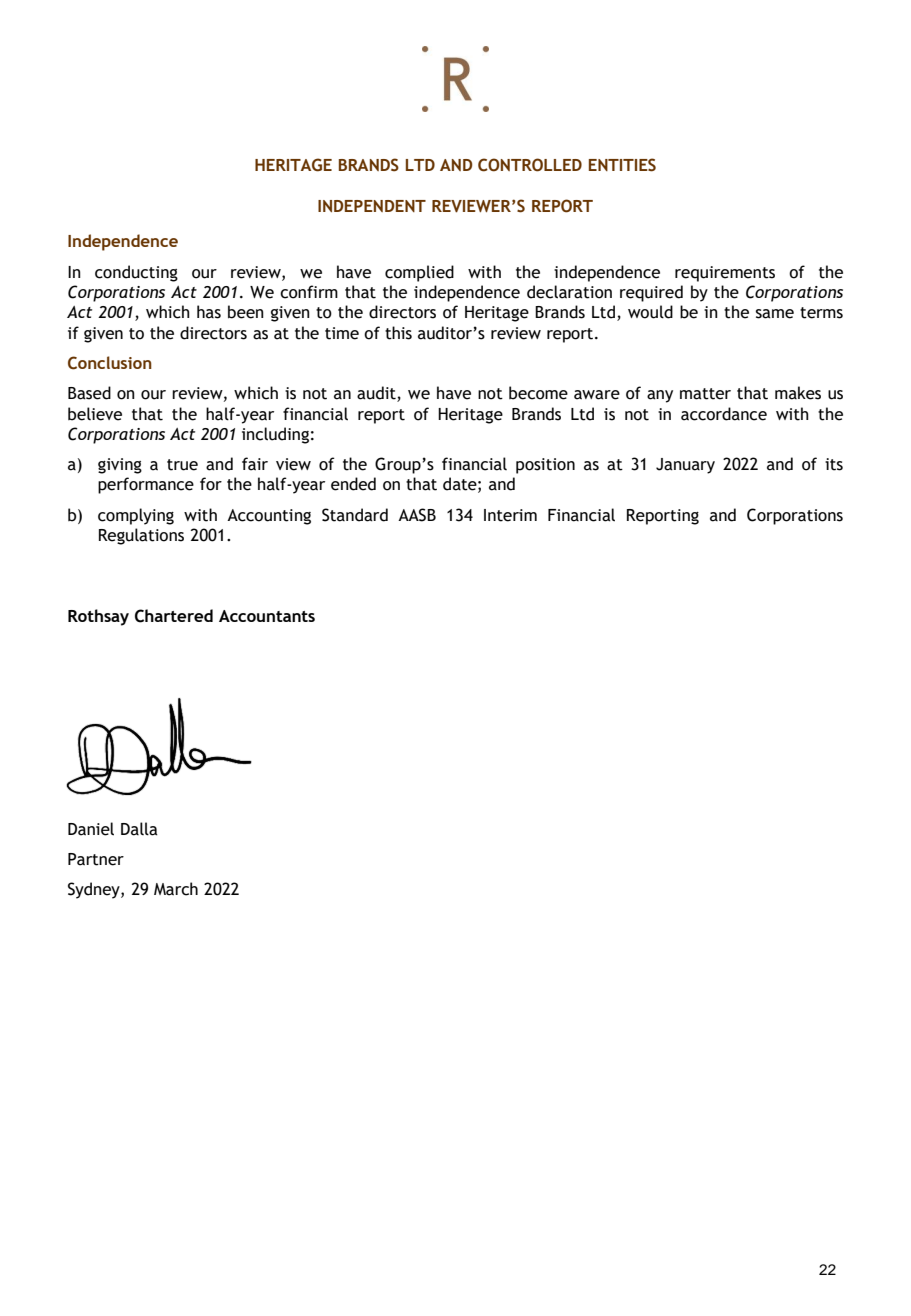  Describe the element at coordinates (96, 859) in the page. I see `Partner` at that location.
